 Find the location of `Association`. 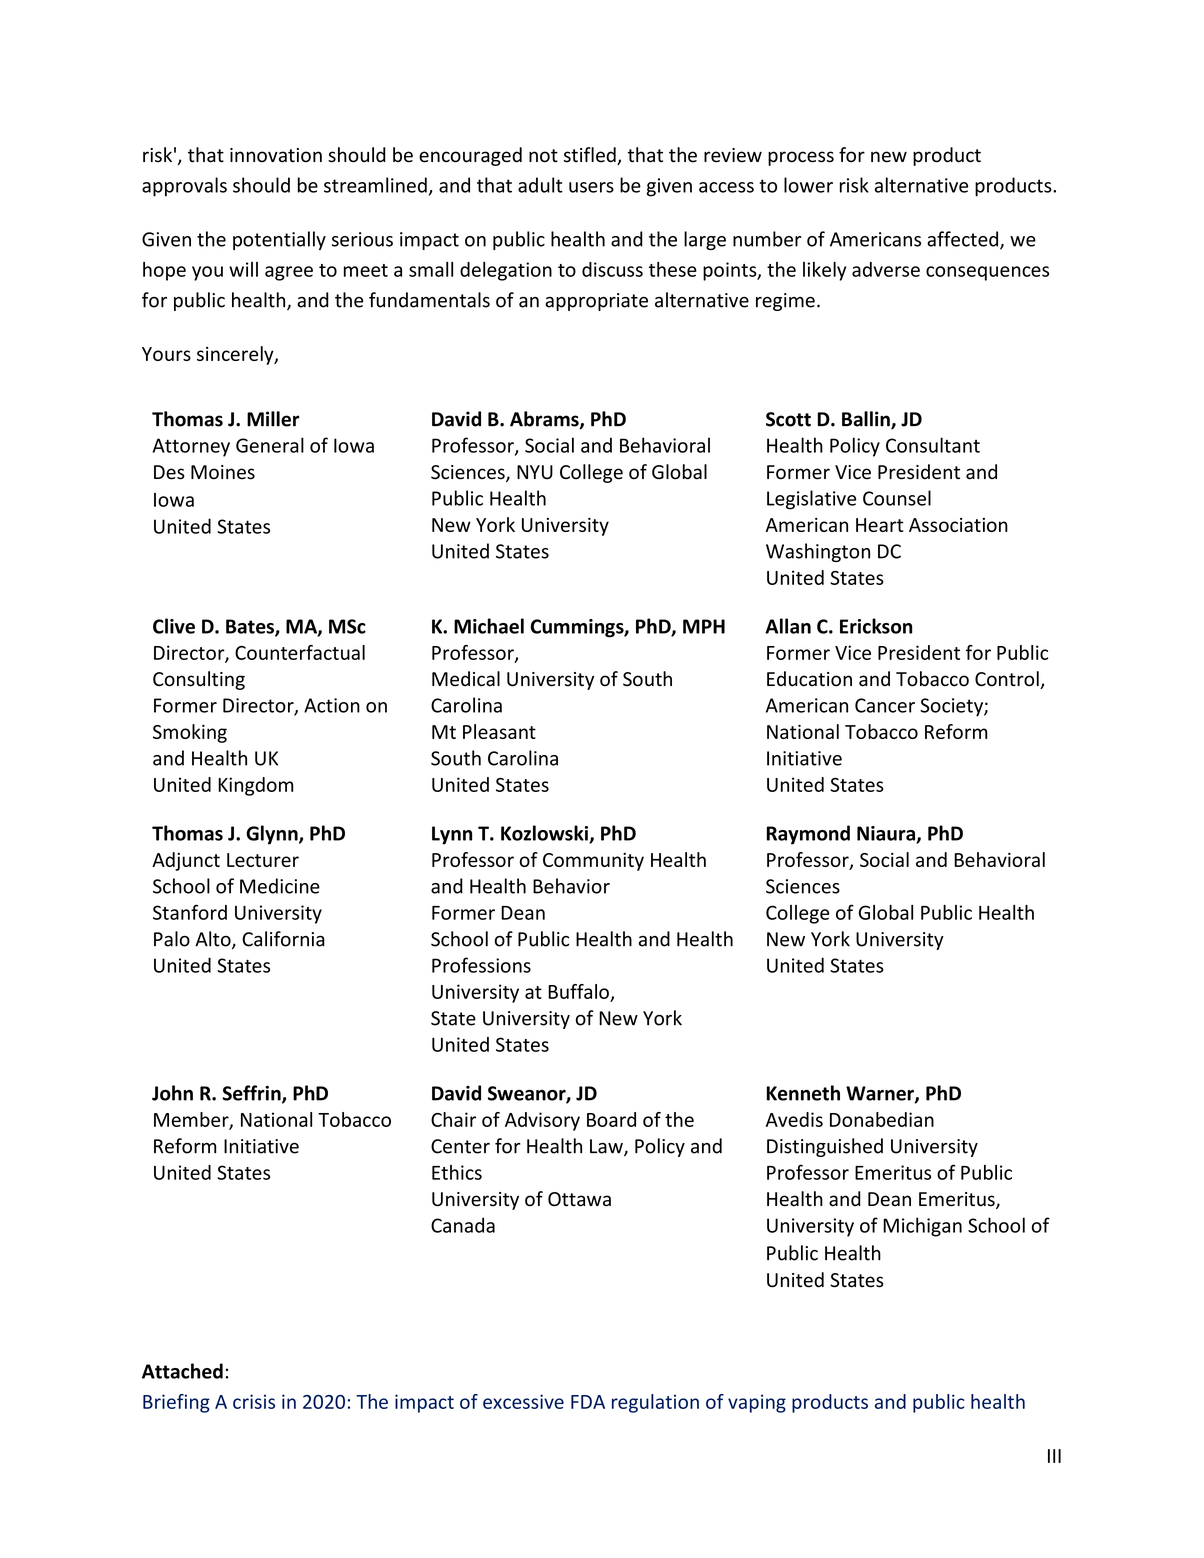

Association is located at coordinates (958, 525).
